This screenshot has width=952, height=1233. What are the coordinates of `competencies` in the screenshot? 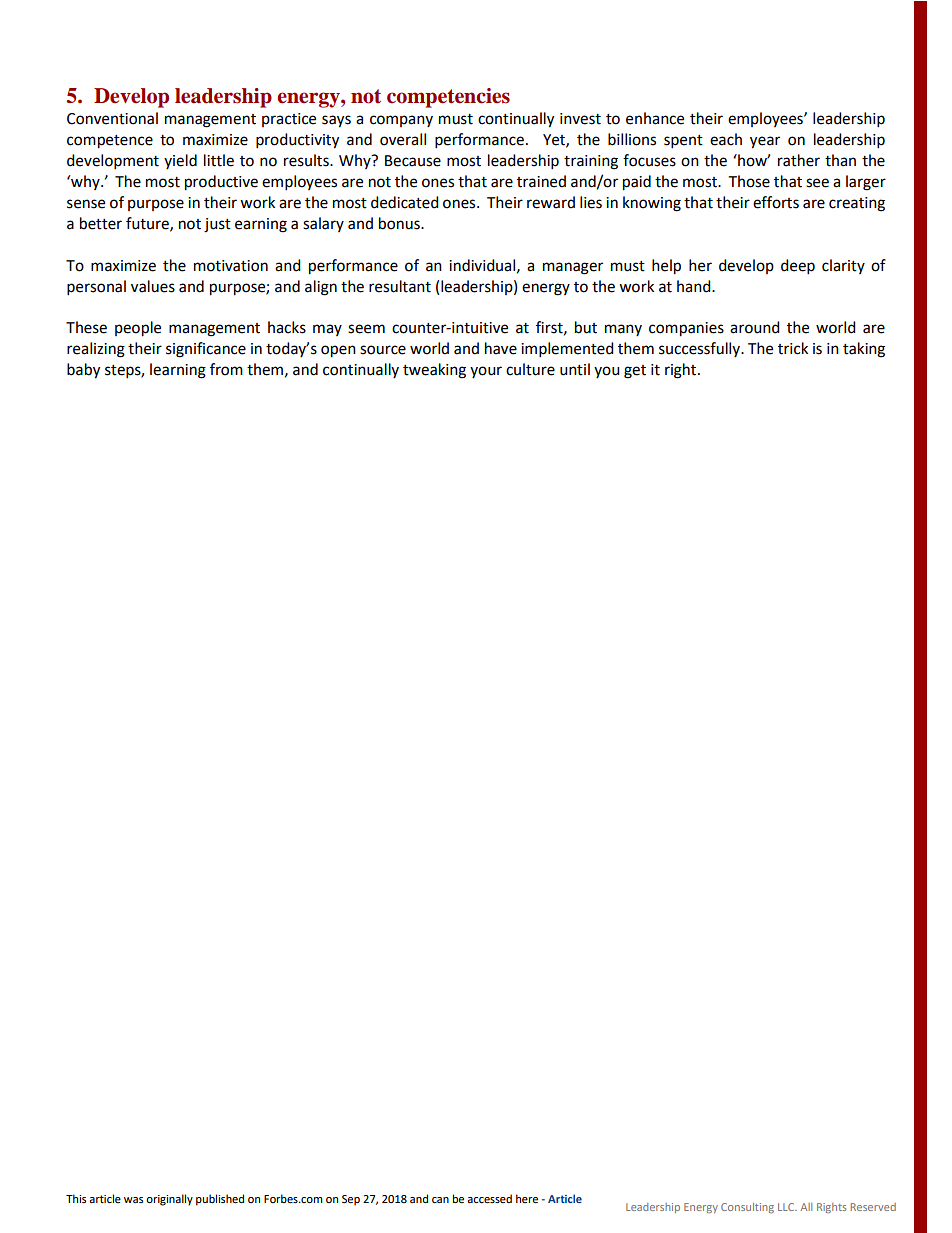 It's located at (448, 98).
